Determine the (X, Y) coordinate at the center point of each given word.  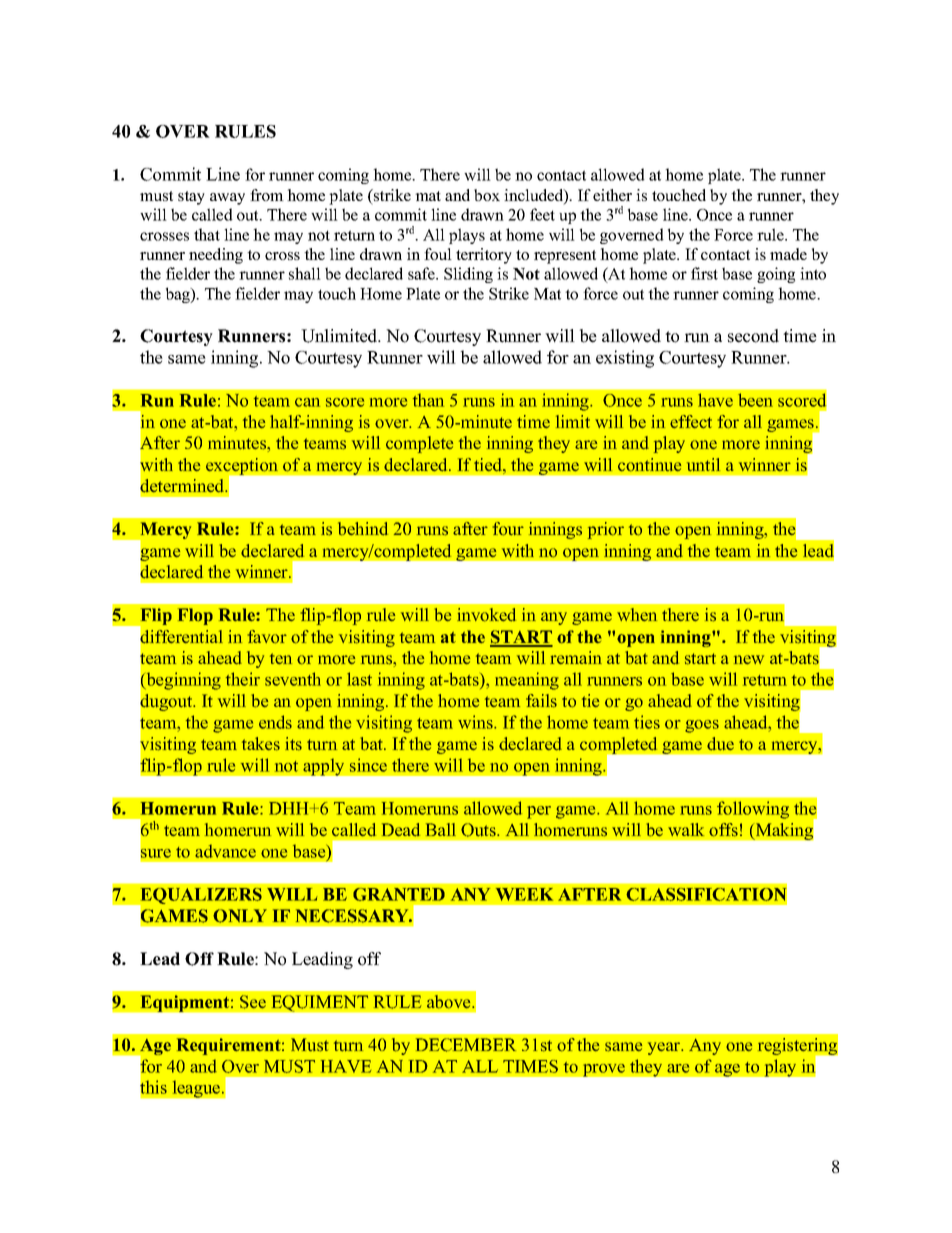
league (197, 1089)
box (487, 195)
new (749, 659)
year (665, 1048)
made (788, 254)
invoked (486, 615)
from (267, 195)
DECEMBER (466, 1045)
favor (267, 637)
